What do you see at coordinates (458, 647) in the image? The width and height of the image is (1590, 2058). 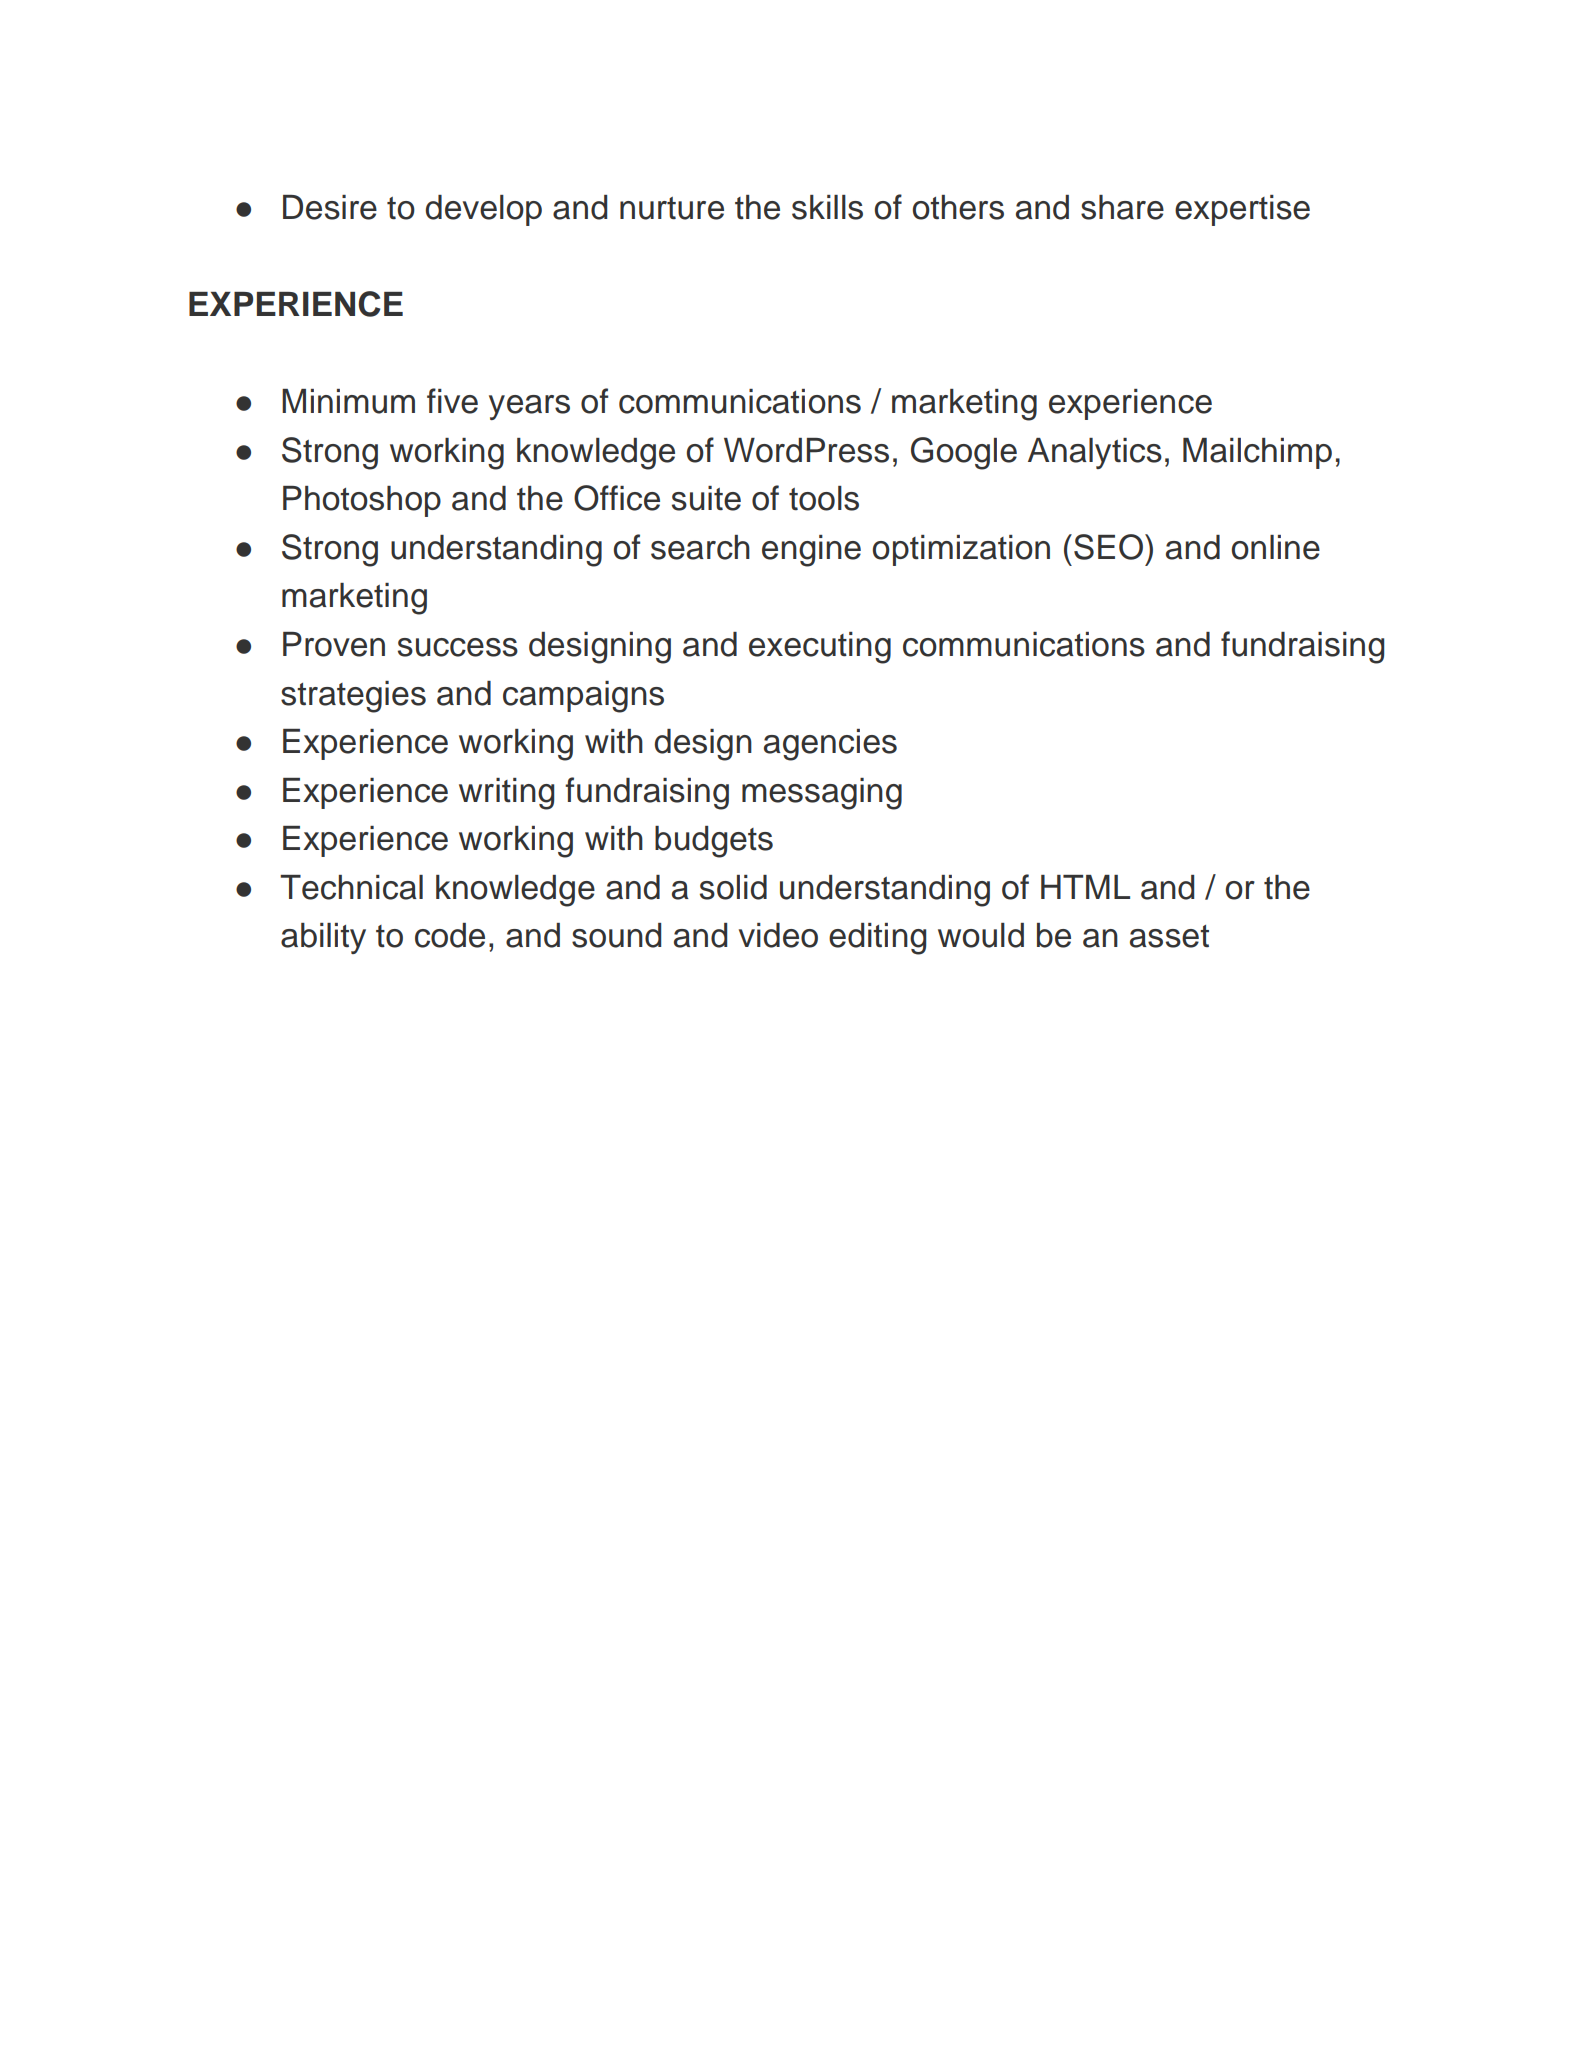 I see `success` at bounding box center [458, 647].
